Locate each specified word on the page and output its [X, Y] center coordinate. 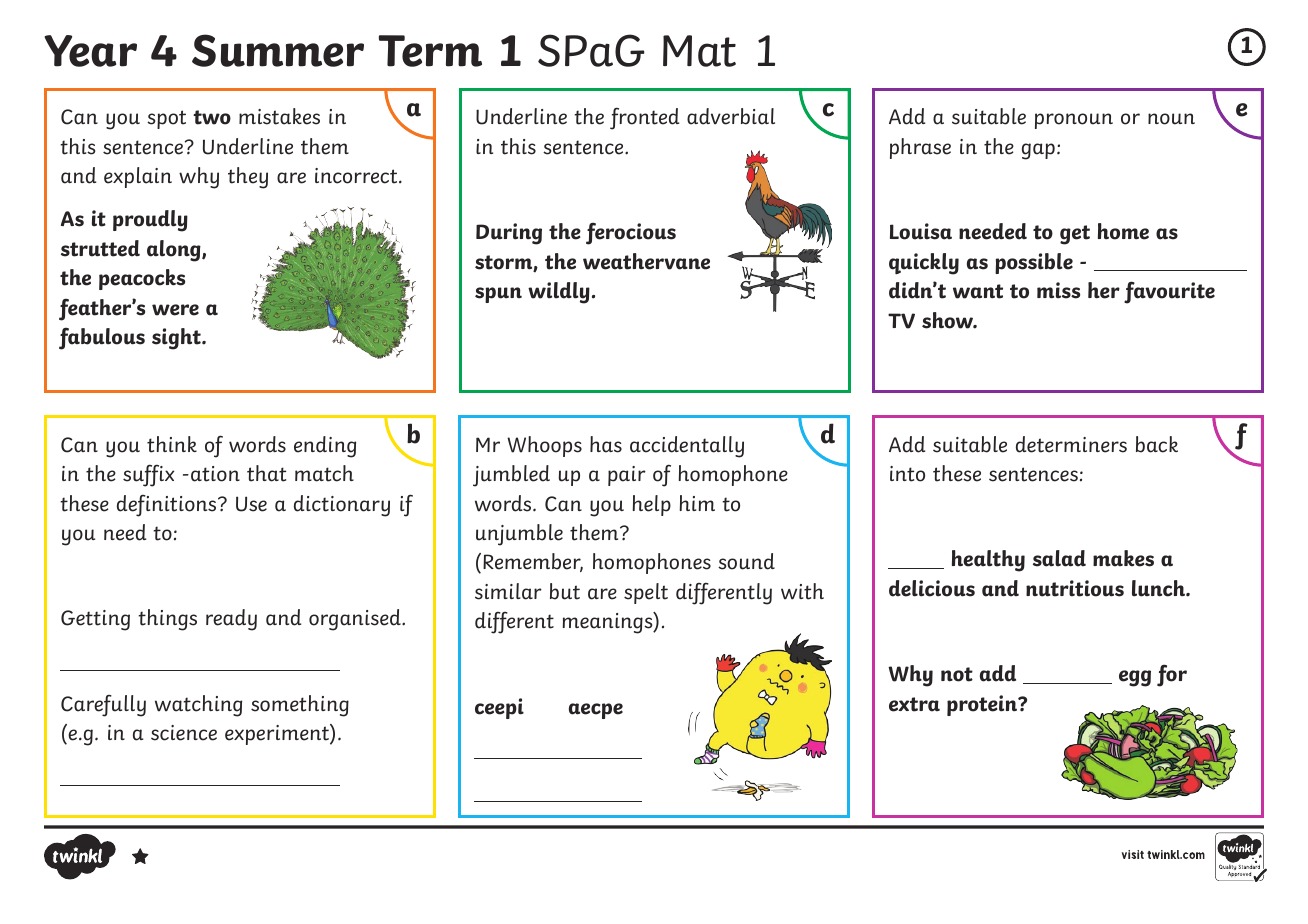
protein [983, 705]
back [1157, 444]
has [606, 444]
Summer [278, 50]
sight [177, 339]
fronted [644, 118]
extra [914, 704]
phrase [920, 148]
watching [198, 706]
